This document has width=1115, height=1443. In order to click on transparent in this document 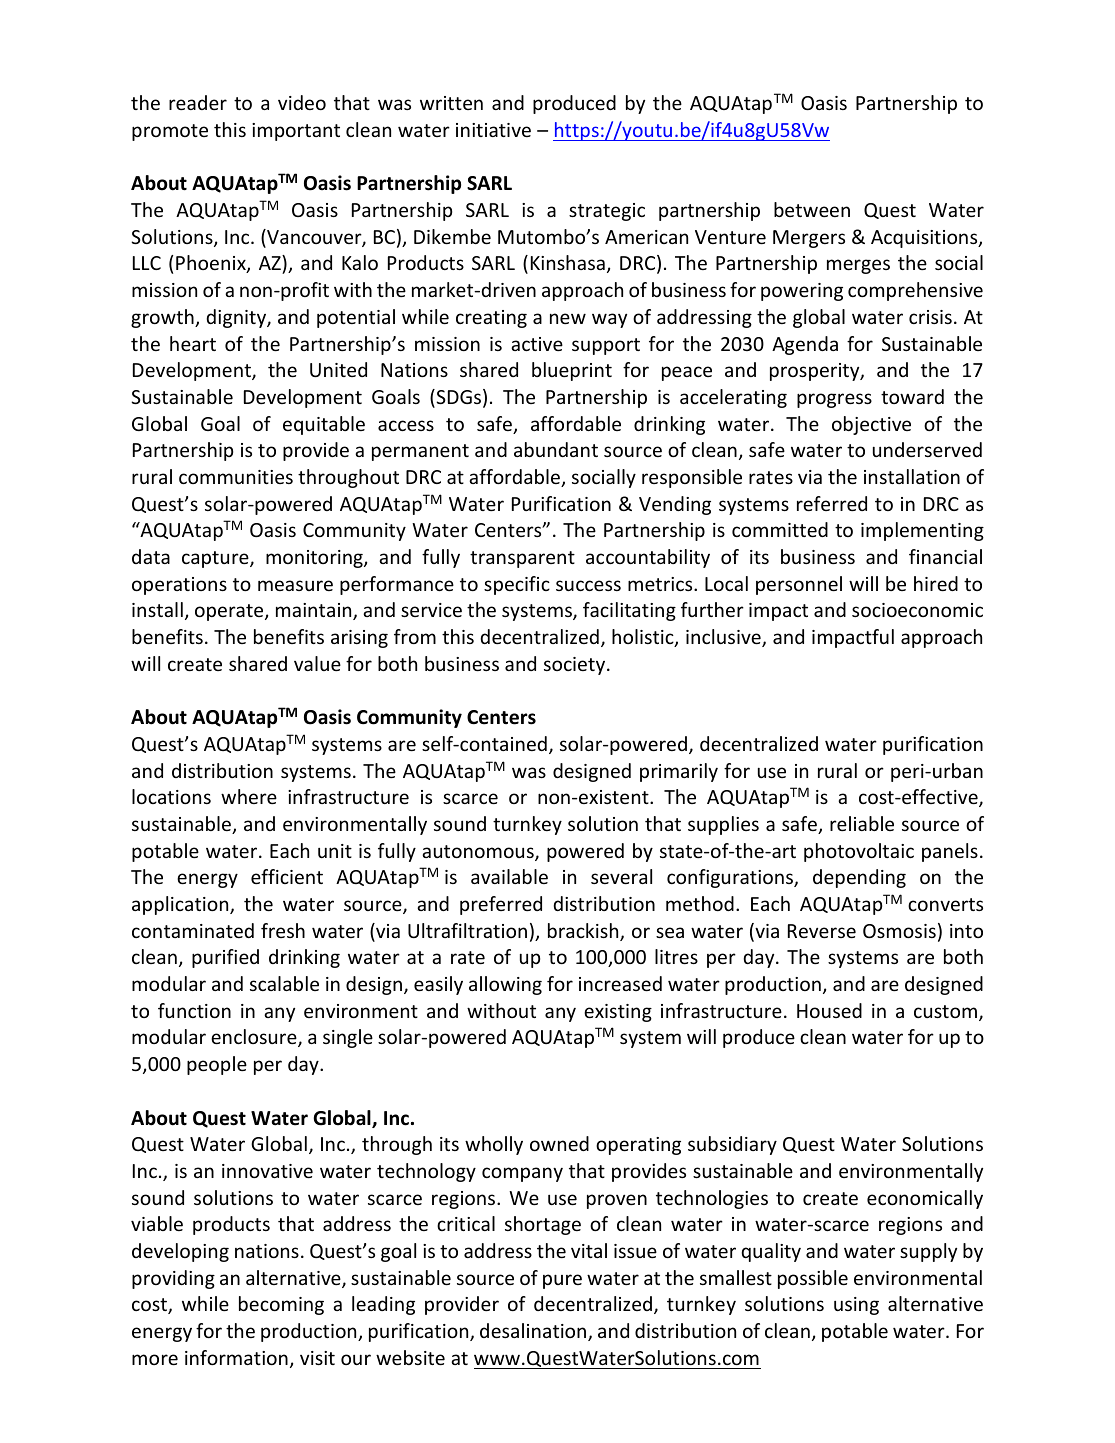, I will do `click(522, 559)`.
